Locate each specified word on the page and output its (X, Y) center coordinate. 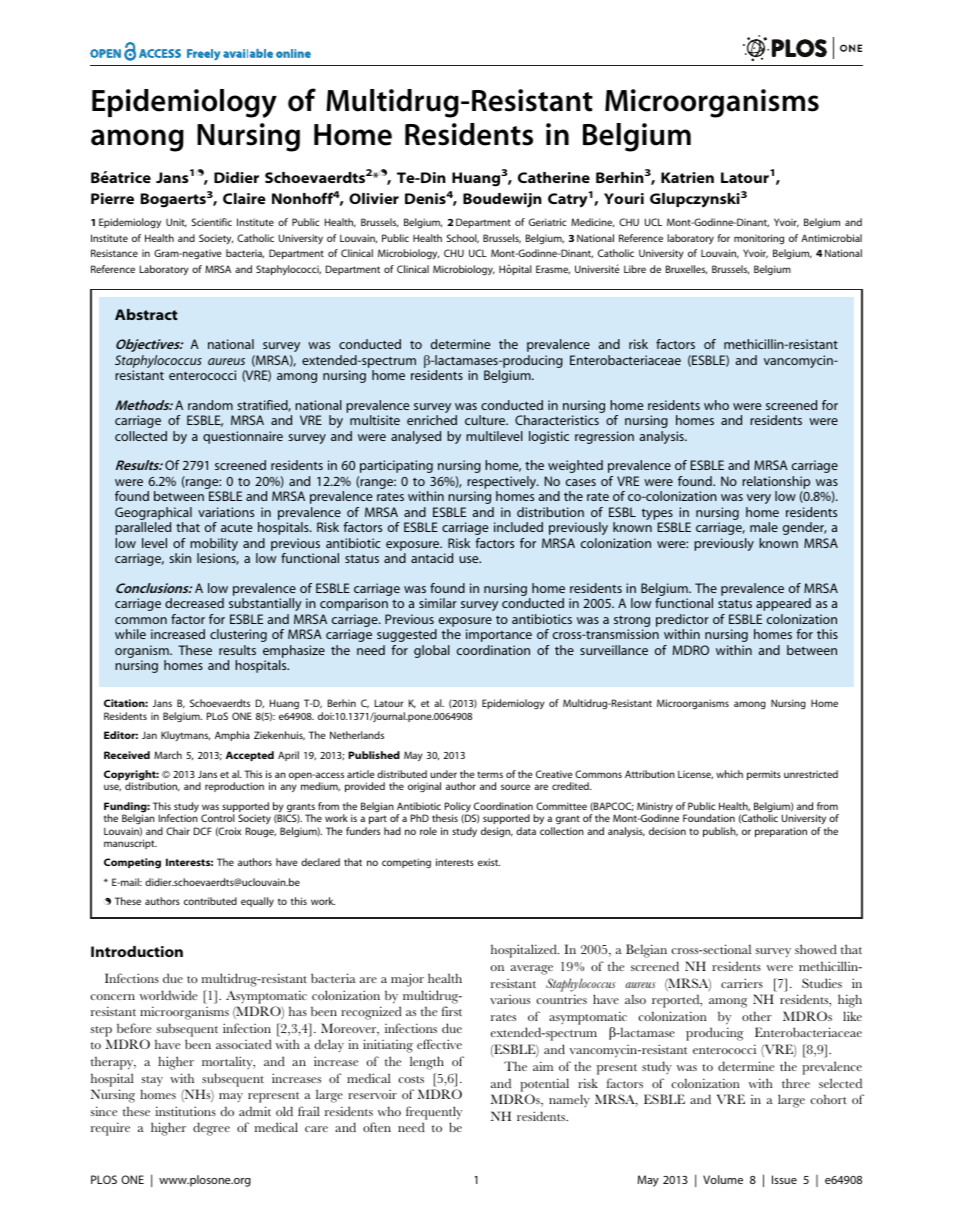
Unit (176, 223)
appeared (783, 604)
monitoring (759, 239)
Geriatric (547, 222)
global (432, 651)
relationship (776, 482)
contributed (210, 901)
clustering (238, 635)
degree (211, 1129)
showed (816, 949)
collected (141, 436)
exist (489, 862)
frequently (434, 1113)
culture (486, 420)
